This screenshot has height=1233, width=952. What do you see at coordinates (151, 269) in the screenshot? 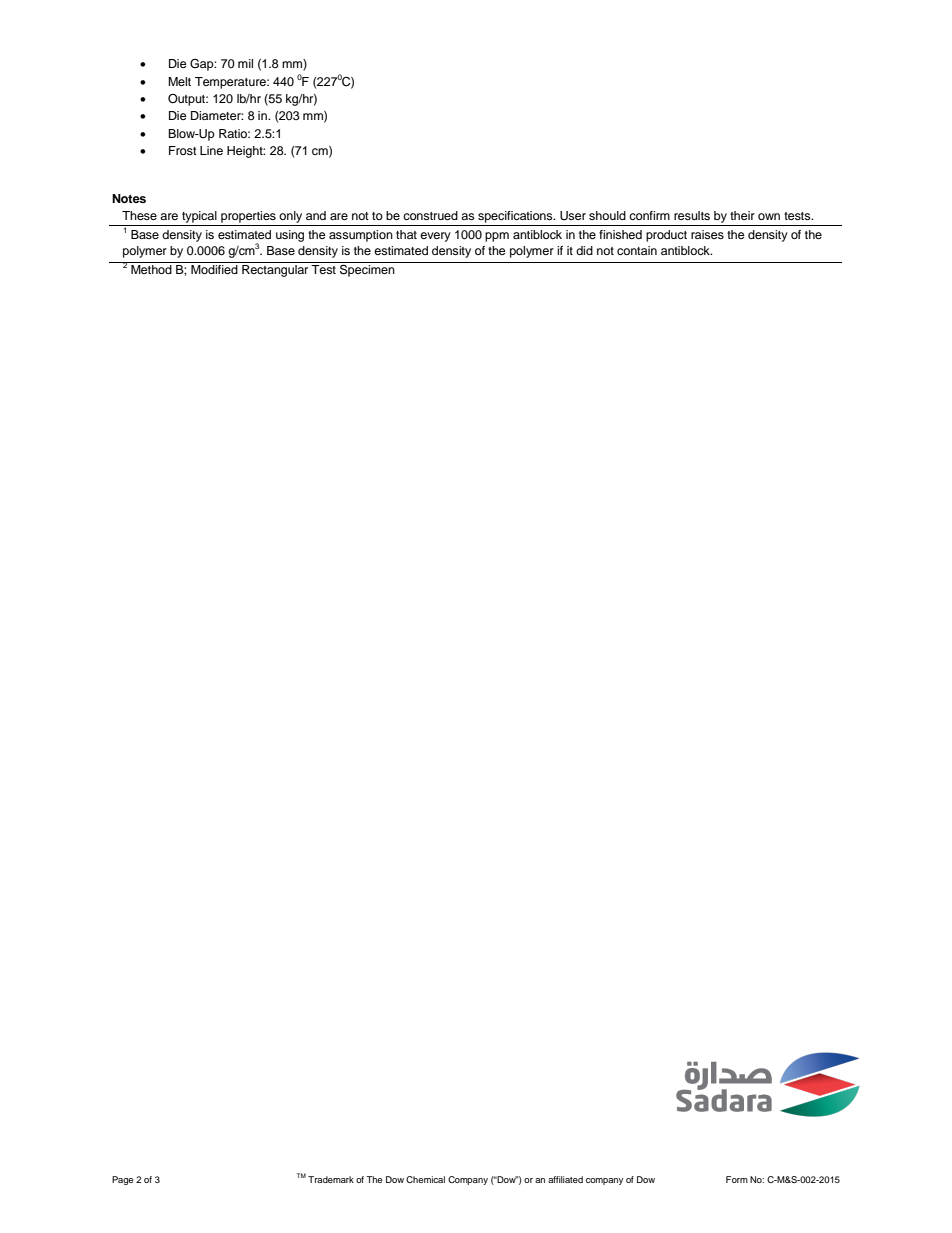
I see `Method` at bounding box center [151, 269].
